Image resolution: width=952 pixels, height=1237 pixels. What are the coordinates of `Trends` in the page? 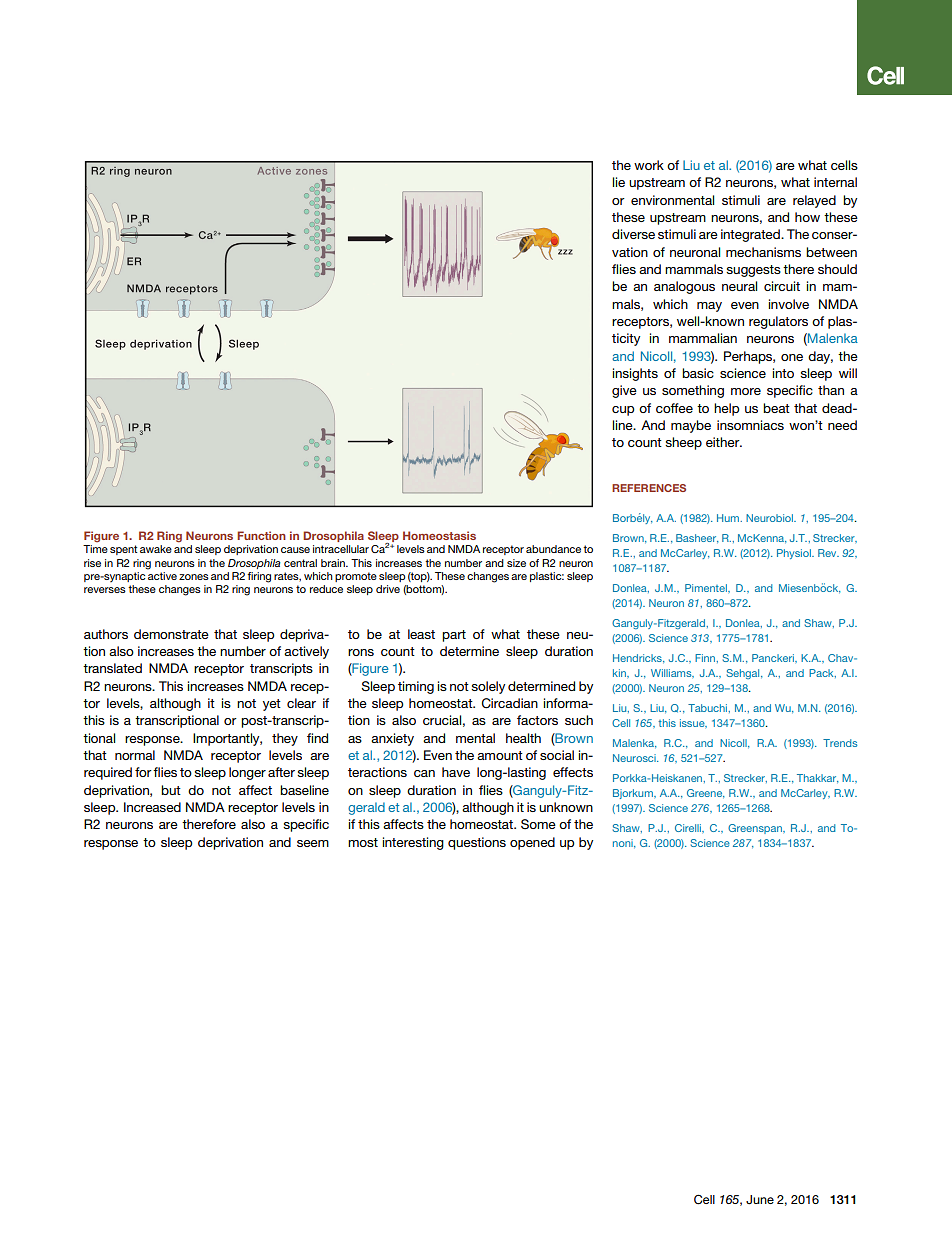 It's located at (840, 743).
